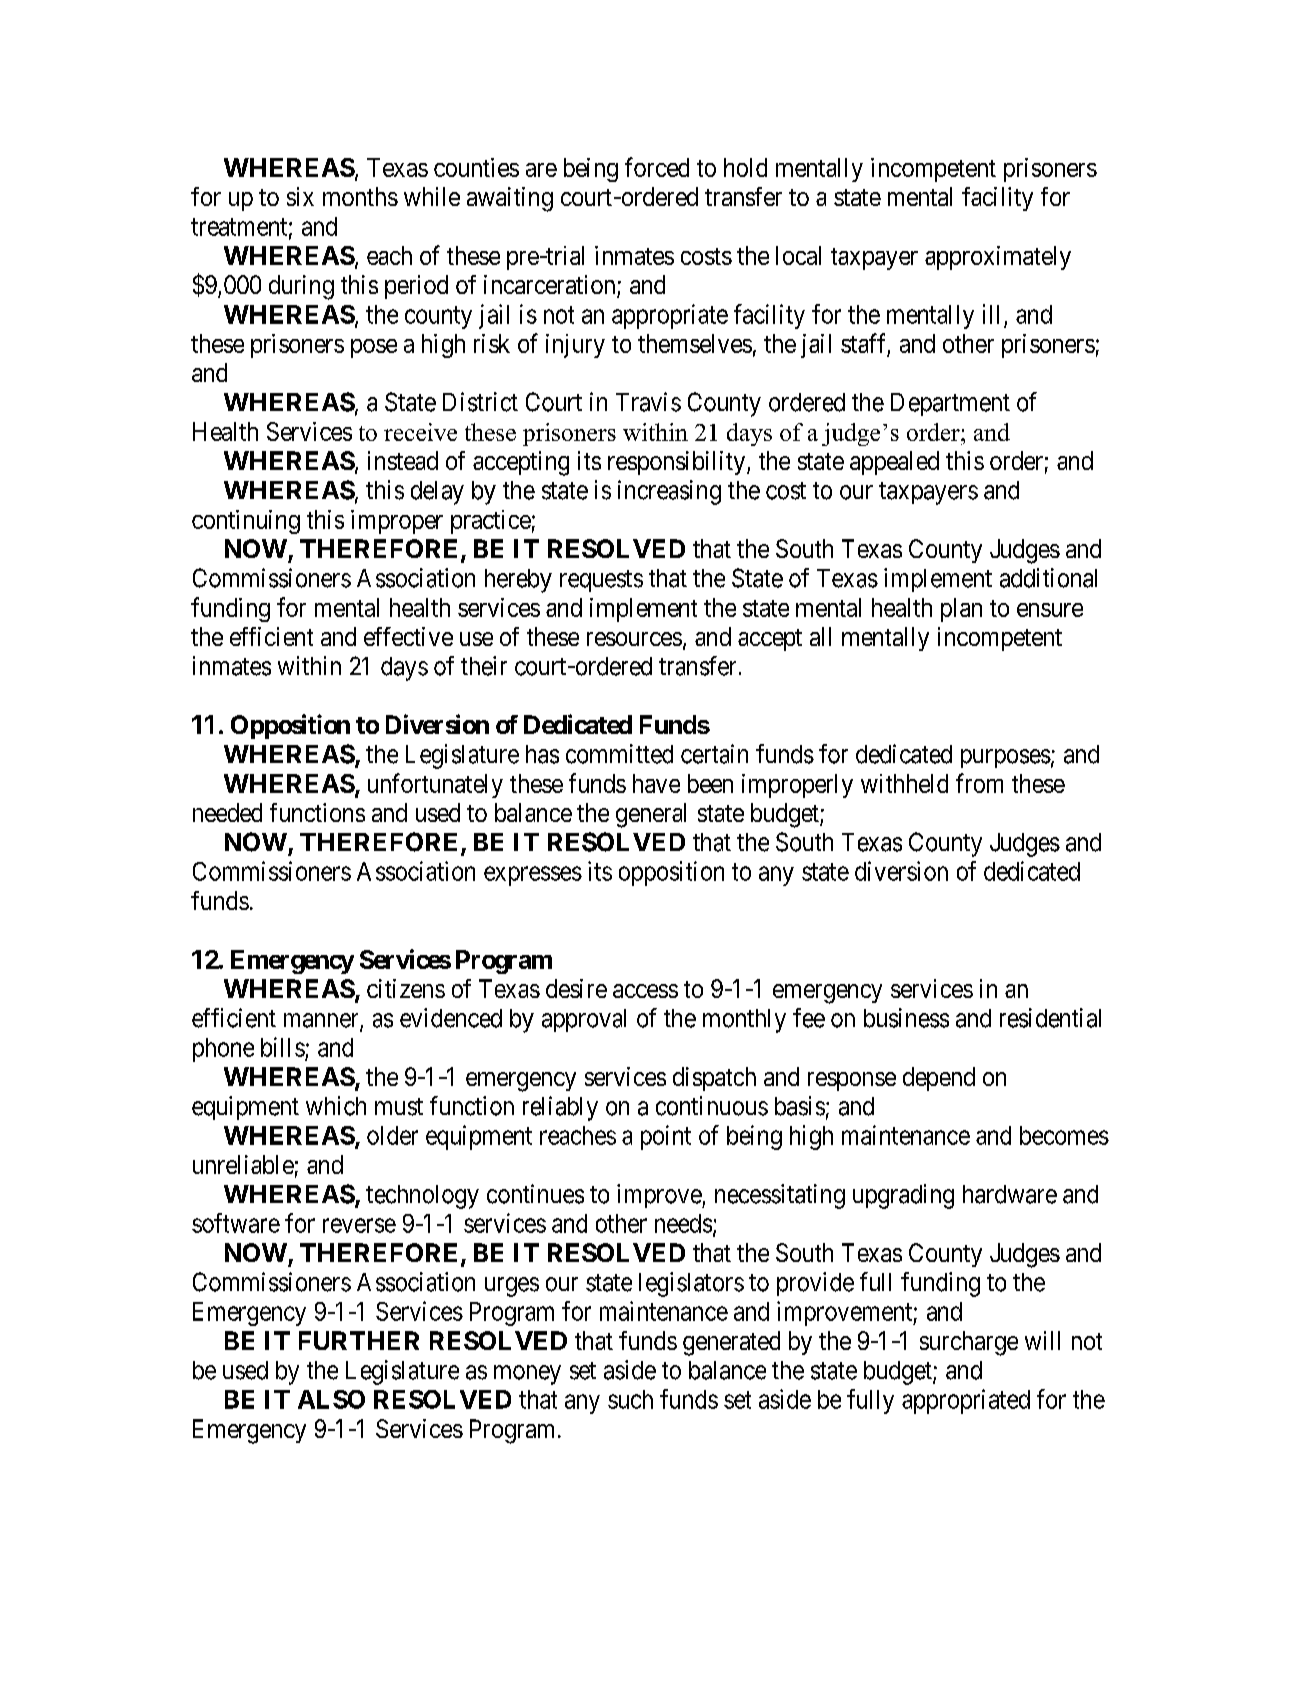 This page has height=1683, width=1300. What do you see at coordinates (998, 258) in the page?
I see `approximately` at bounding box center [998, 258].
